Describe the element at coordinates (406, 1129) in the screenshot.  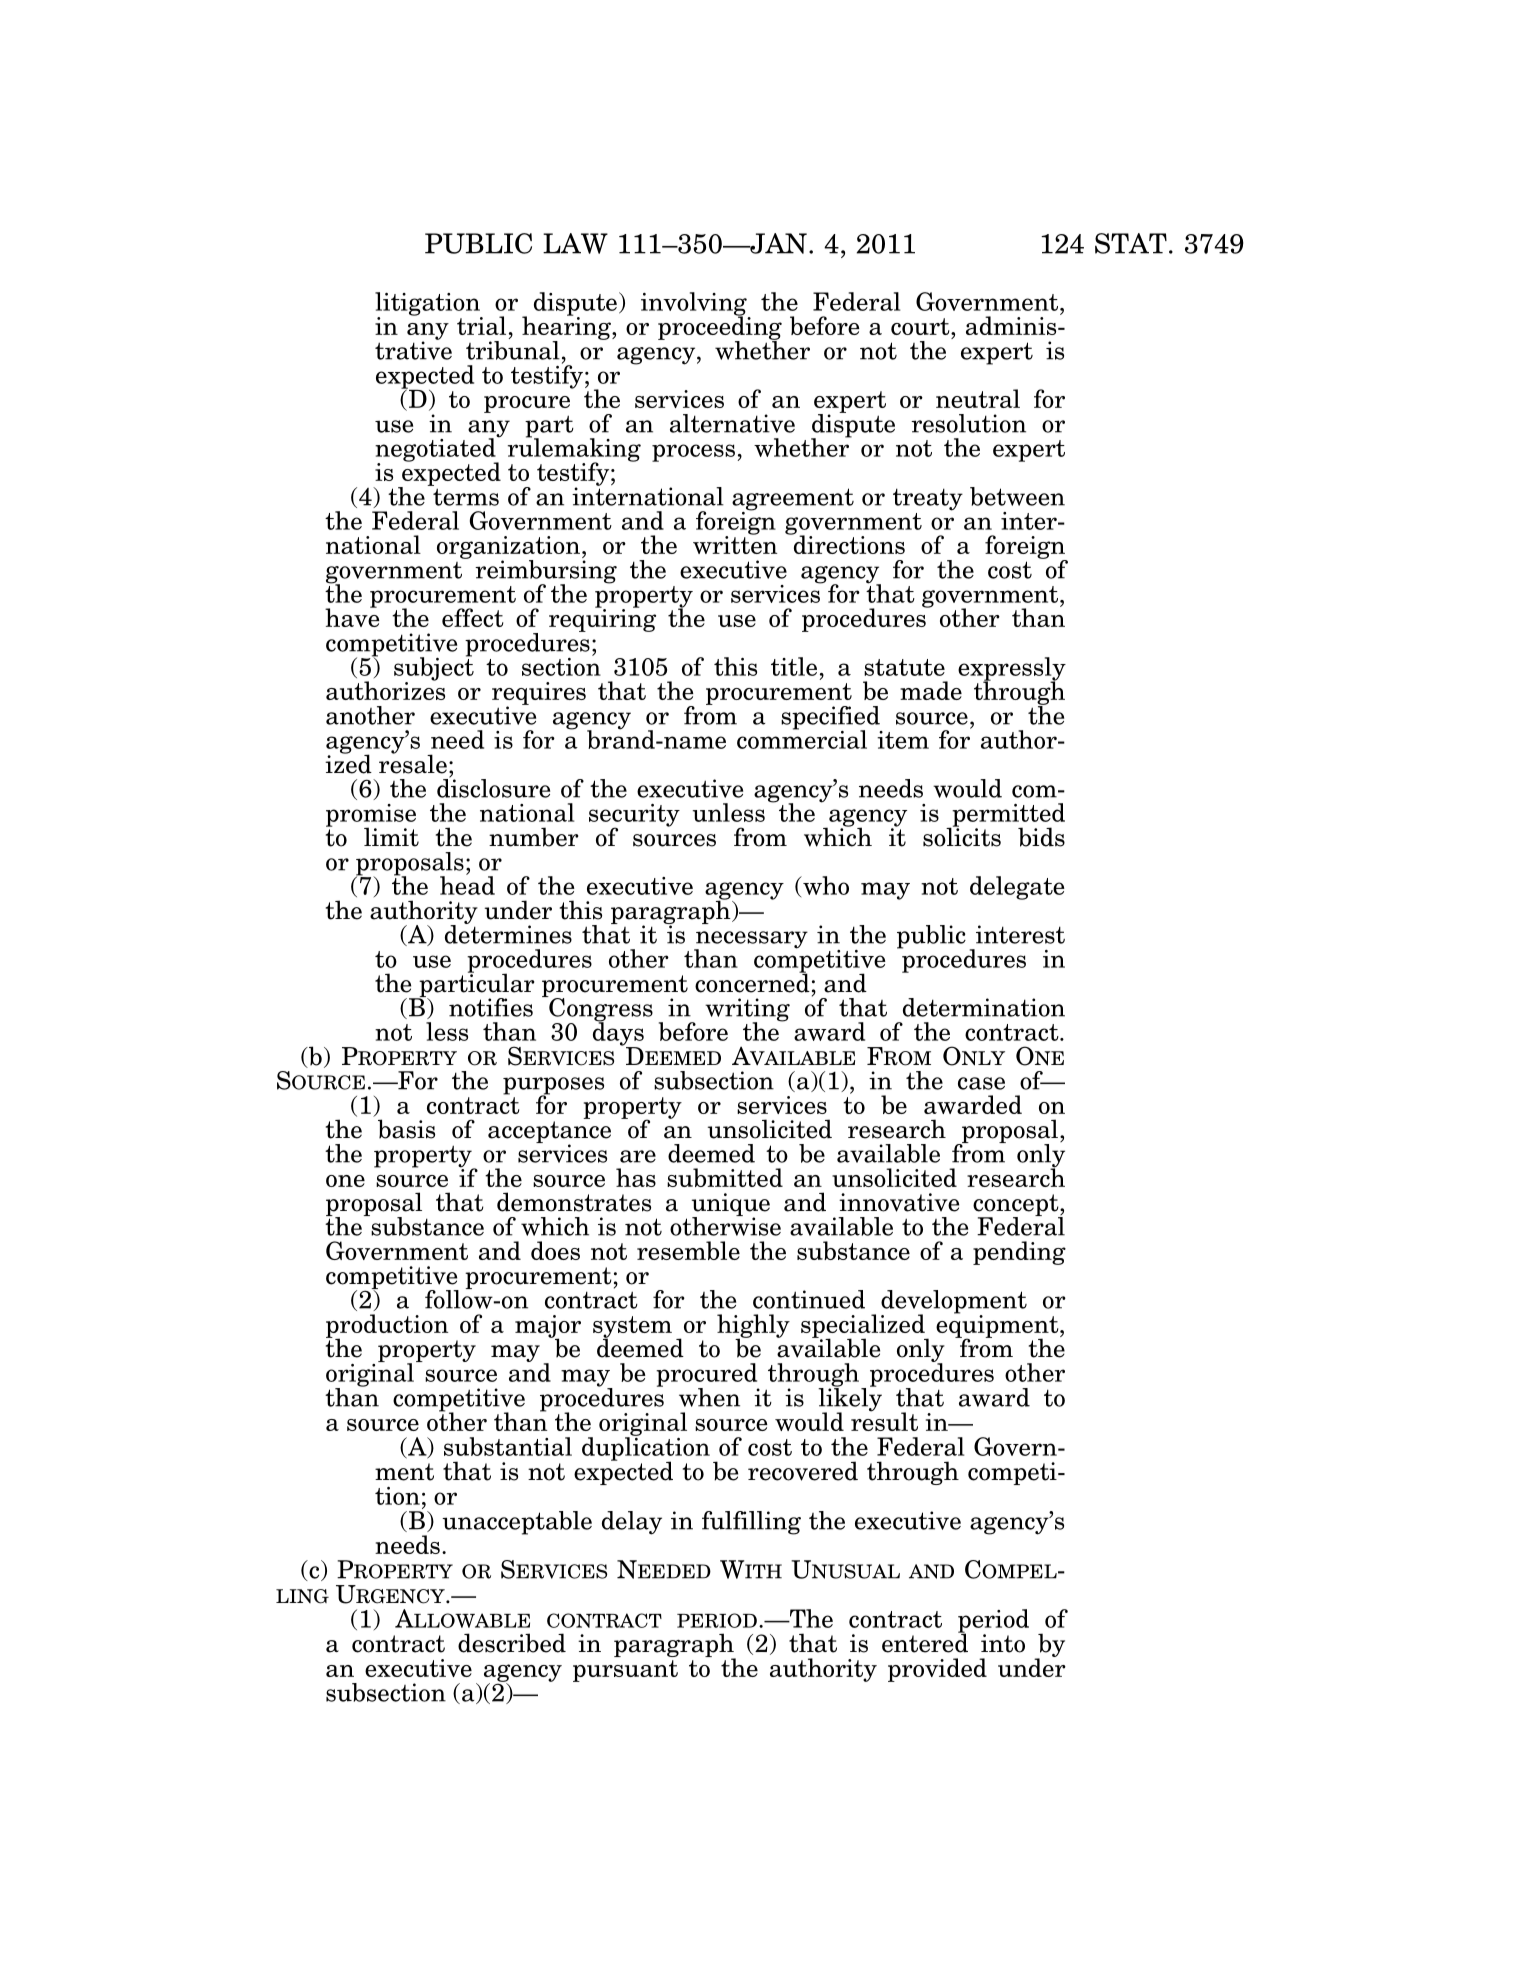
I see `basis` at that location.
